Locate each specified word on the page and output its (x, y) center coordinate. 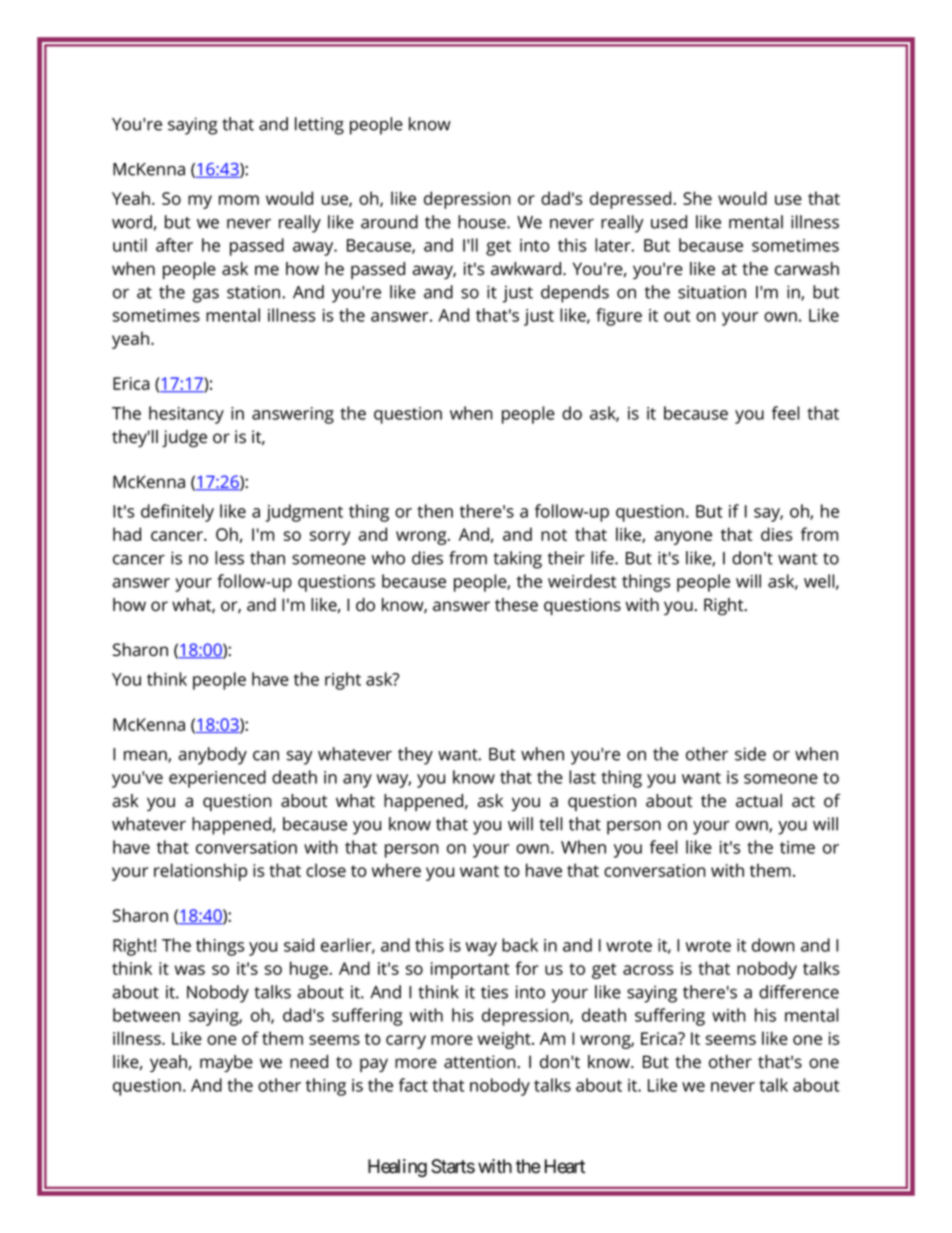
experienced (217, 779)
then (435, 511)
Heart (565, 1166)
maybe (226, 1063)
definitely (177, 513)
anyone (683, 538)
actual (759, 801)
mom (239, 200)
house (483, 222)
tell (550, 824)
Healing (397, 1168)
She (697, 198)
